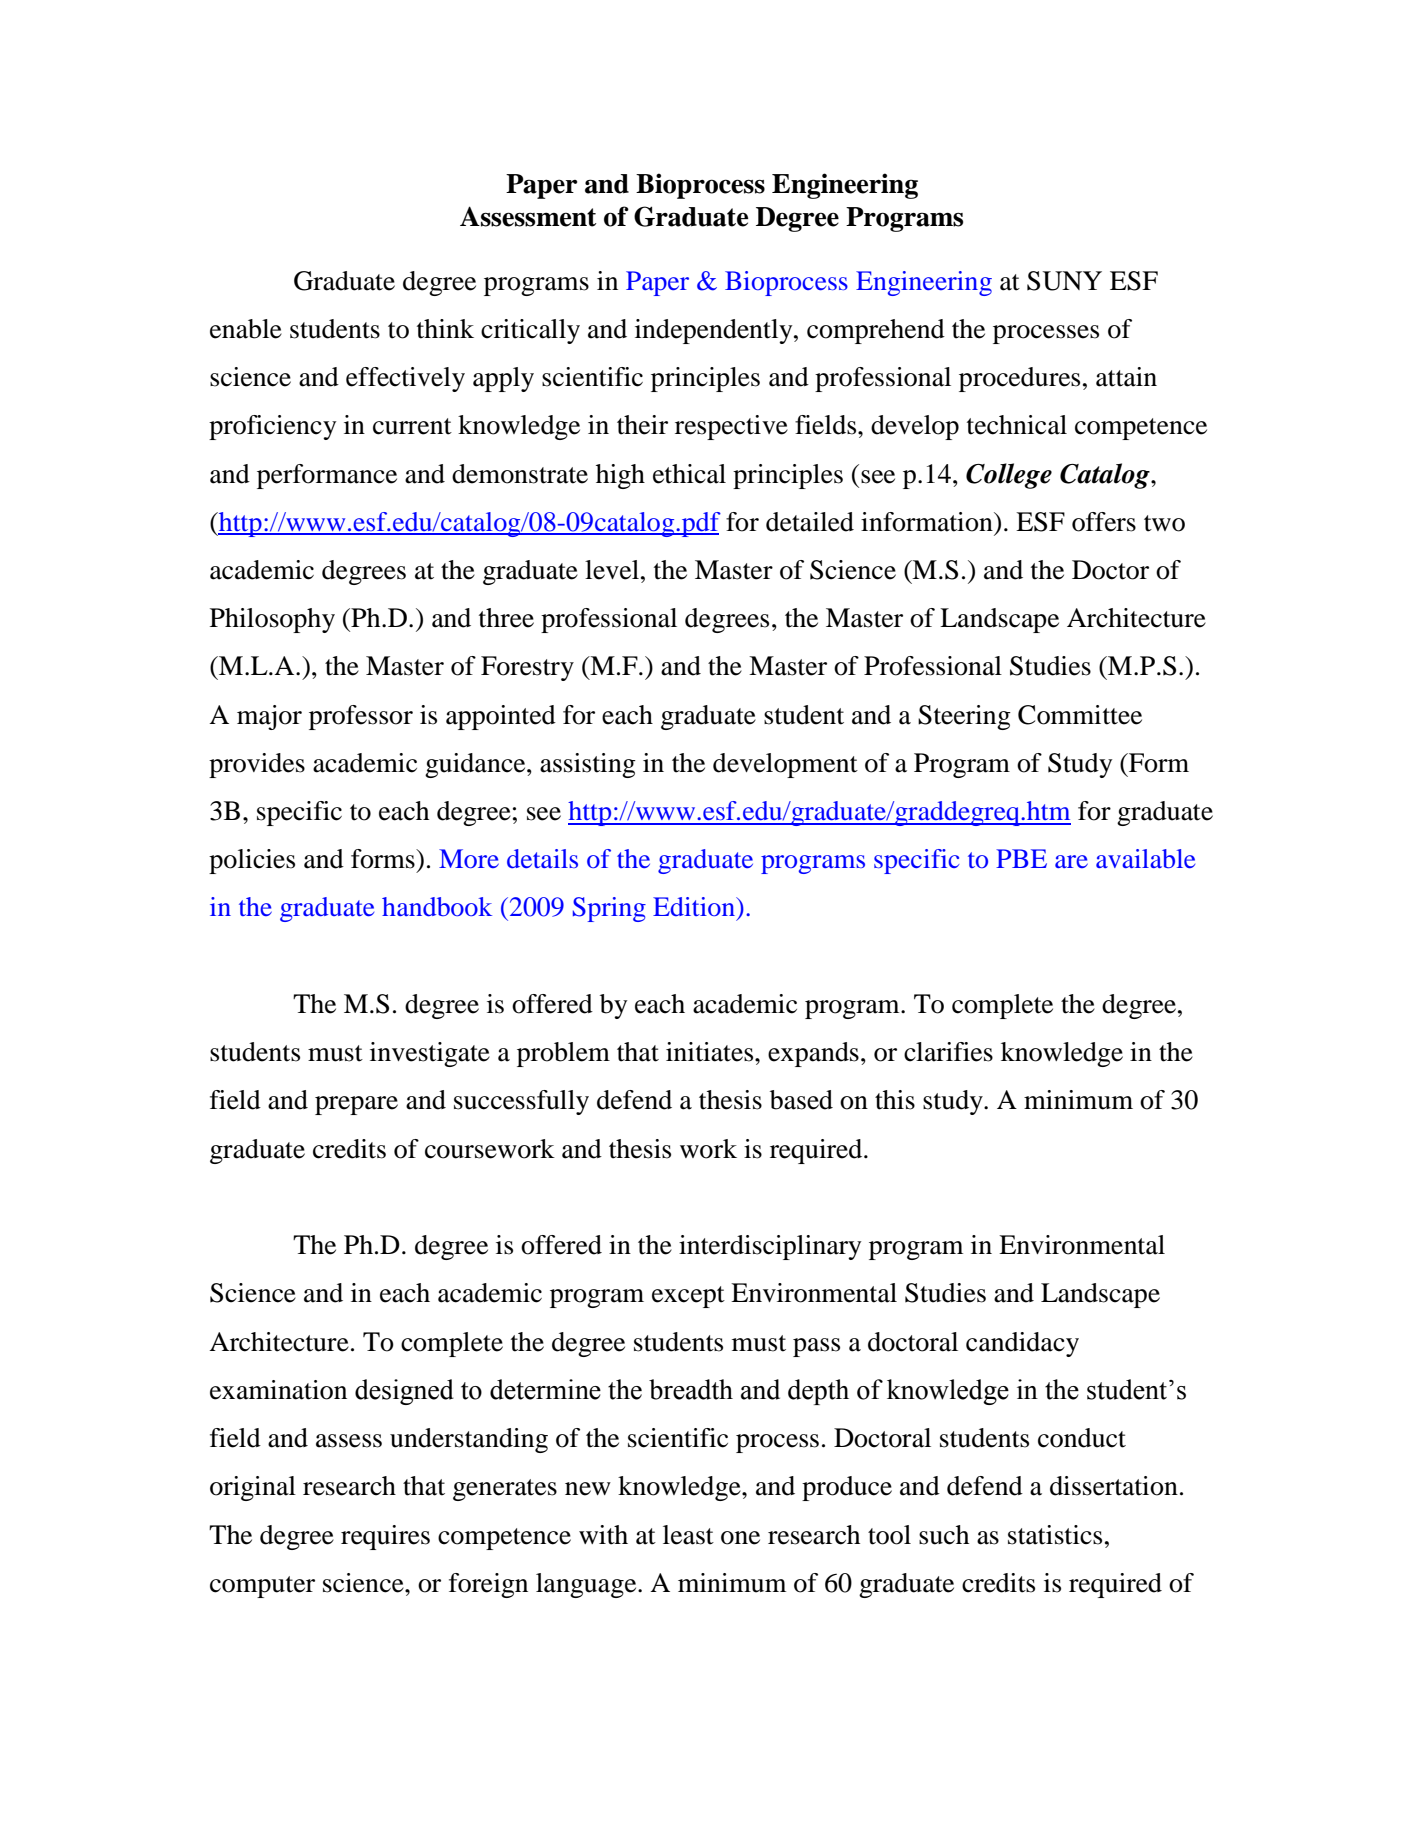 The width and height of the image is (1425, 1845). I want to click on PBE, so click(1021, 858).
